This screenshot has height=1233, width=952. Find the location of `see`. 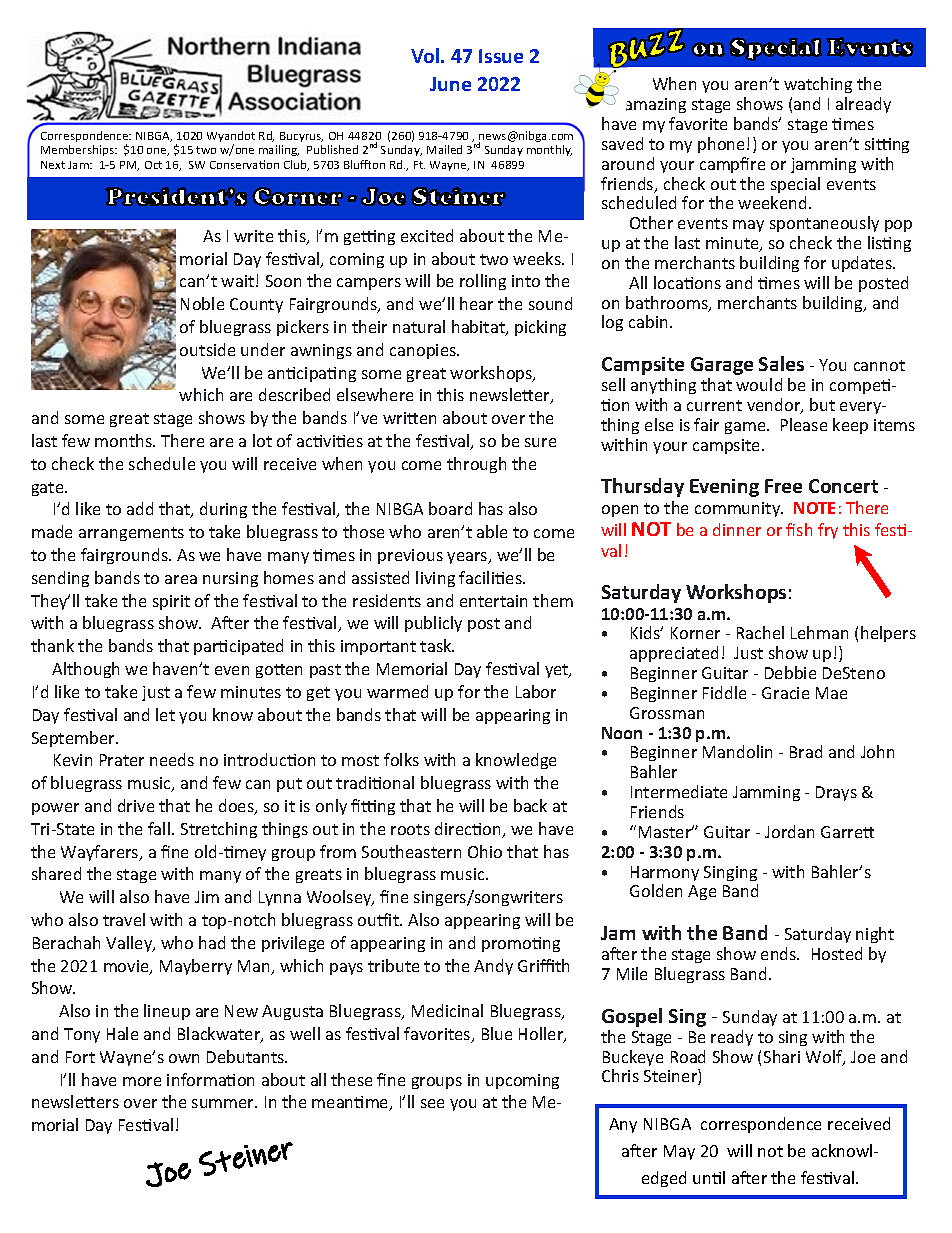

see is located at coordinates (432, 1103).
